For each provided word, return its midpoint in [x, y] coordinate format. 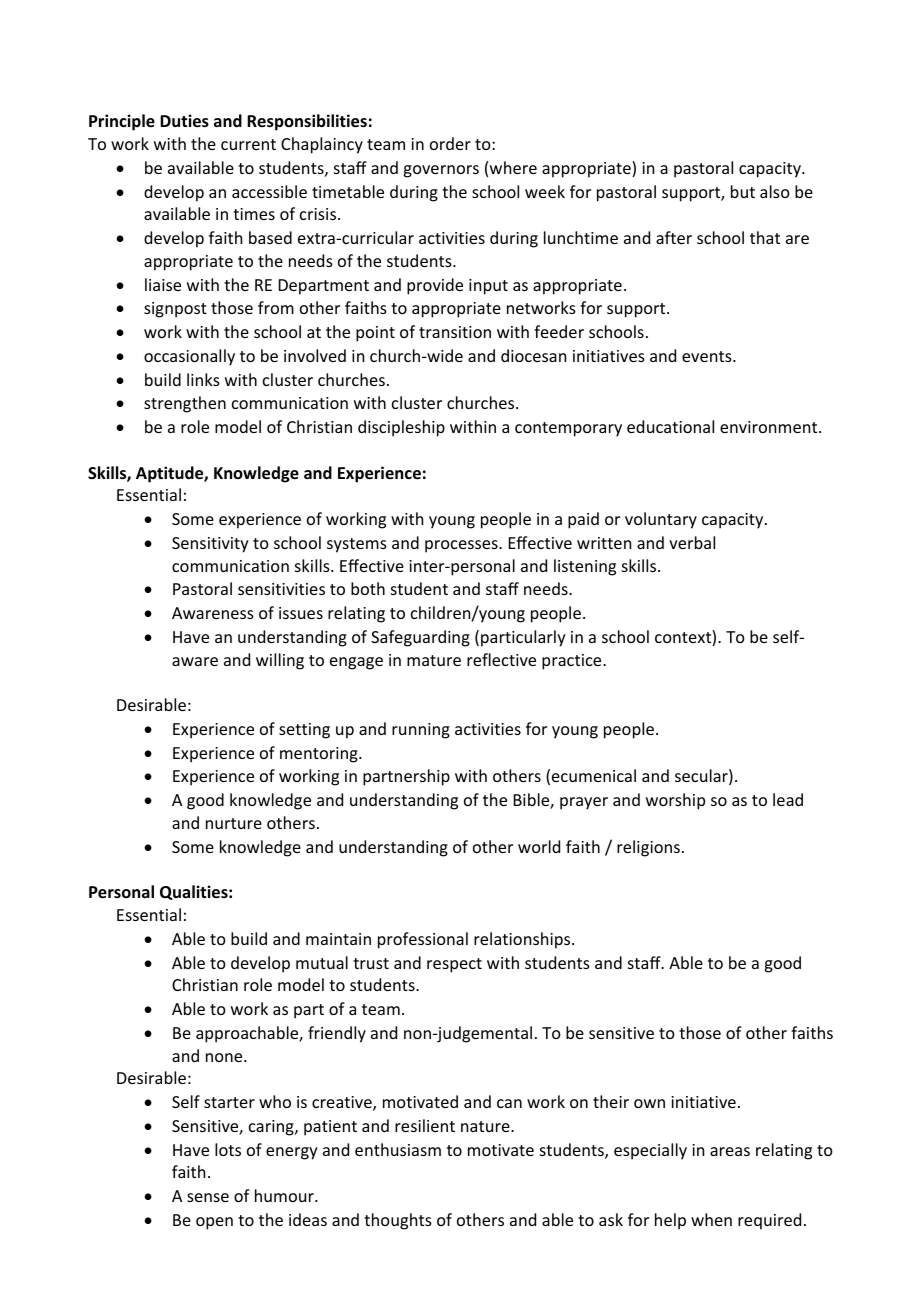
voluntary [661, 520]
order [450, 143]
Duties [184, 121]
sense [208, 1197]
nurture [234, 823]
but [743, 191]
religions [648, 848]
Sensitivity [210, 545]
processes [462, 546]
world [539, 846]
